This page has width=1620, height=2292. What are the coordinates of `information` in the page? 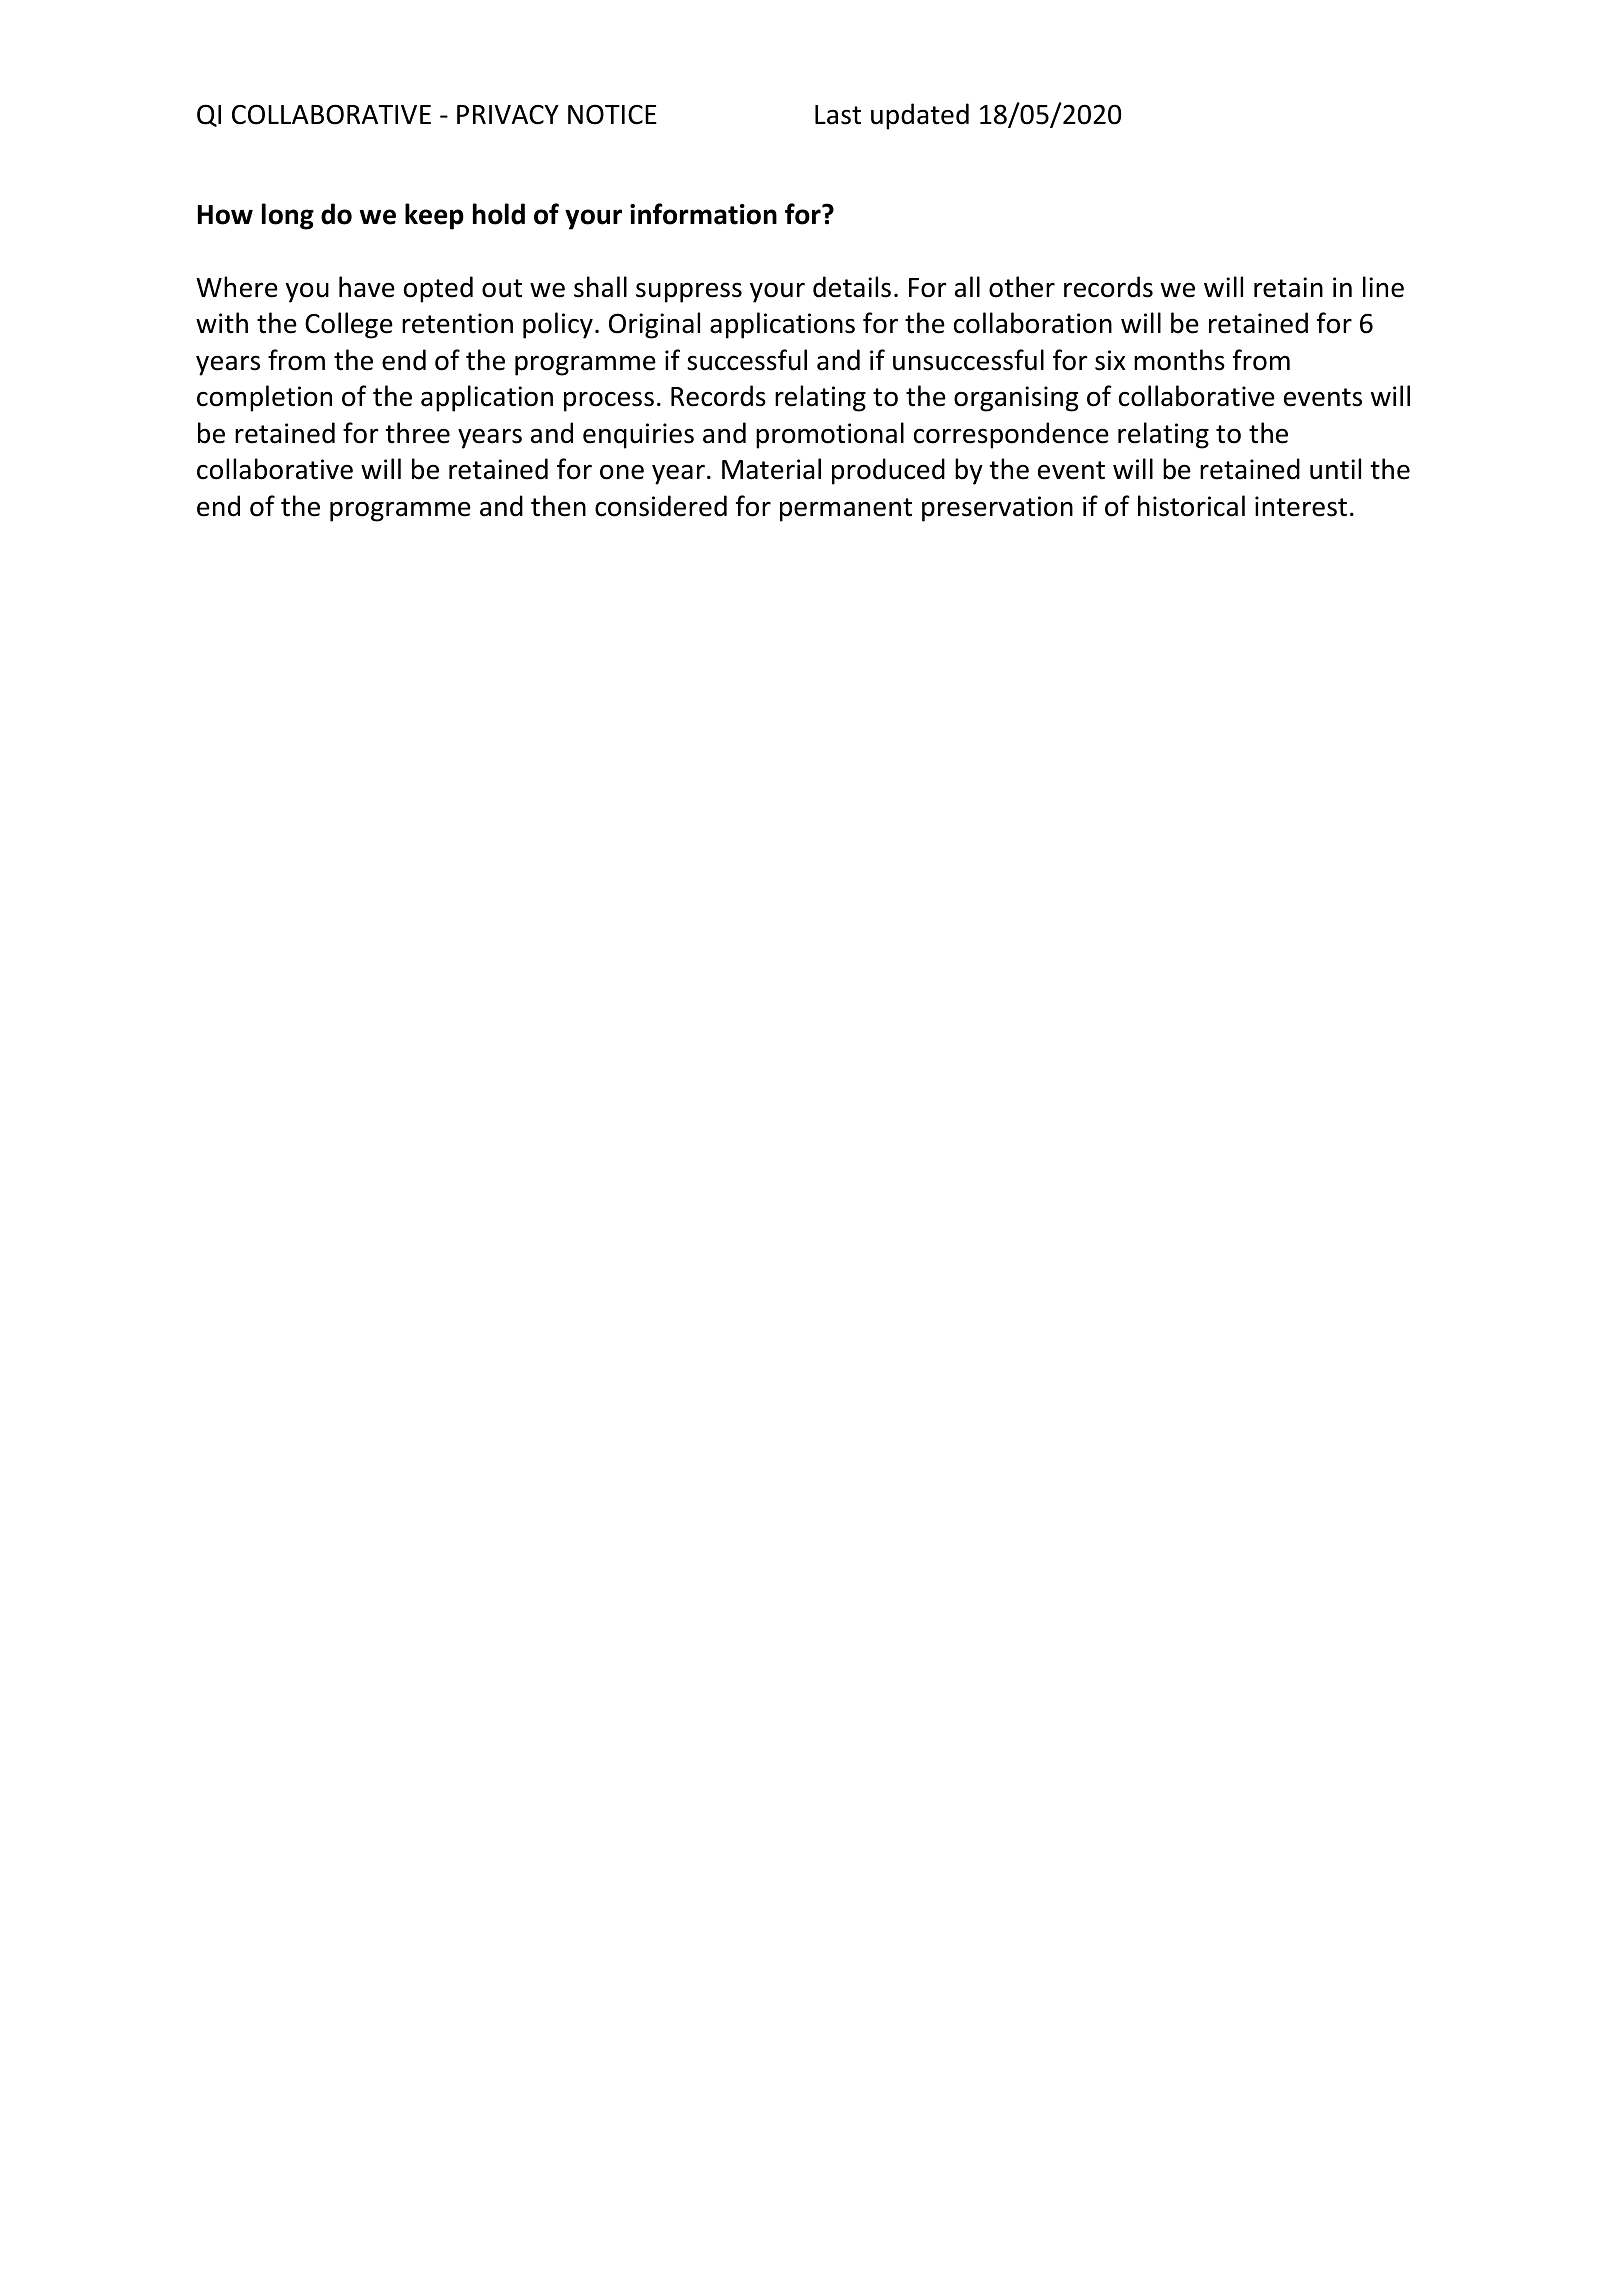 It's located at (703, 214).
